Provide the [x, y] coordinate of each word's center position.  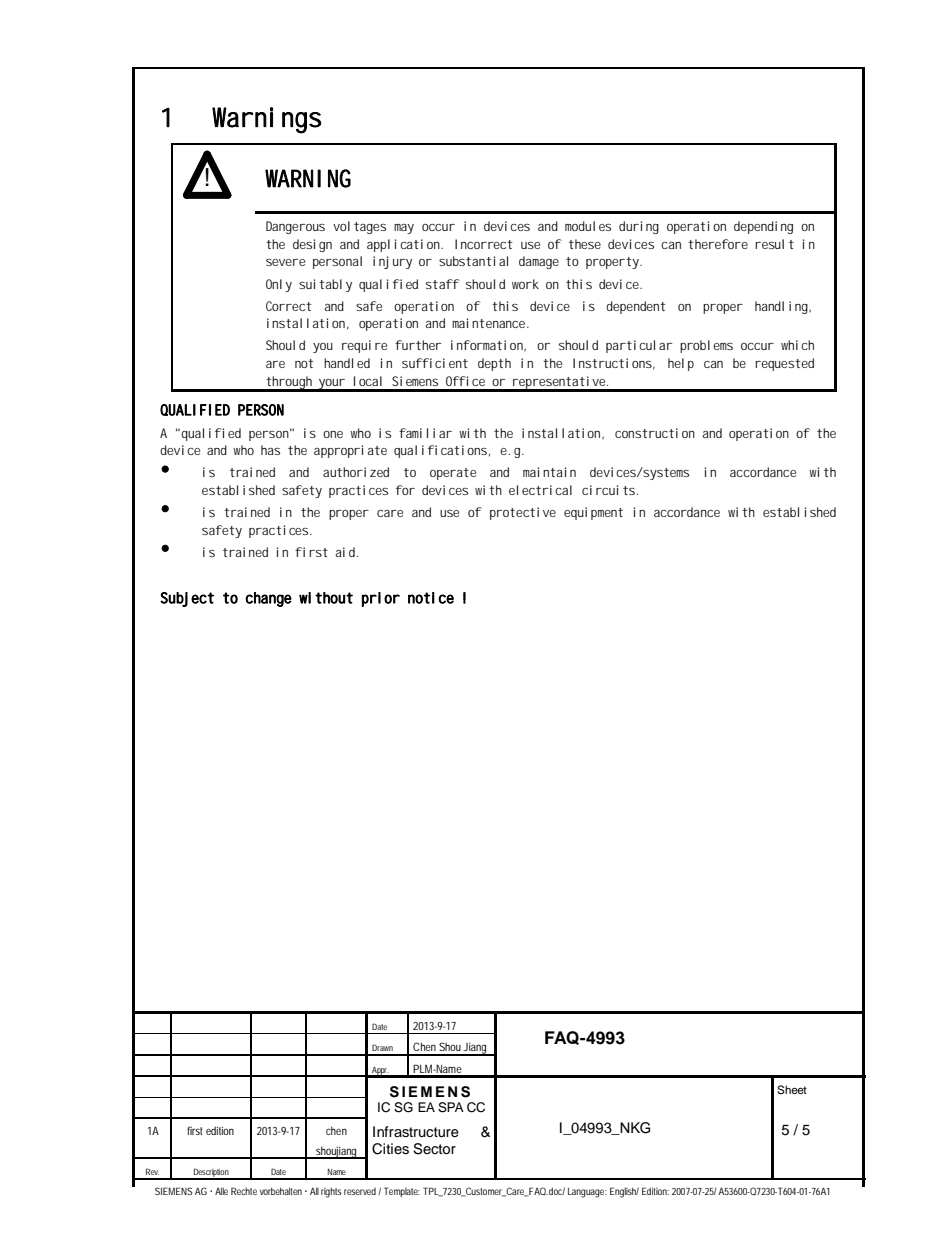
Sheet [792, 1090]
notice [431, 598]
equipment [593, 513]
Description [211, 1173]
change [268, 599]
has [270, 450]
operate [453, 474]
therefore [718, 244]
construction [655, 433]
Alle [221, 1191]
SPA [451, 1107]
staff [443, 284]
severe [285, 262]
